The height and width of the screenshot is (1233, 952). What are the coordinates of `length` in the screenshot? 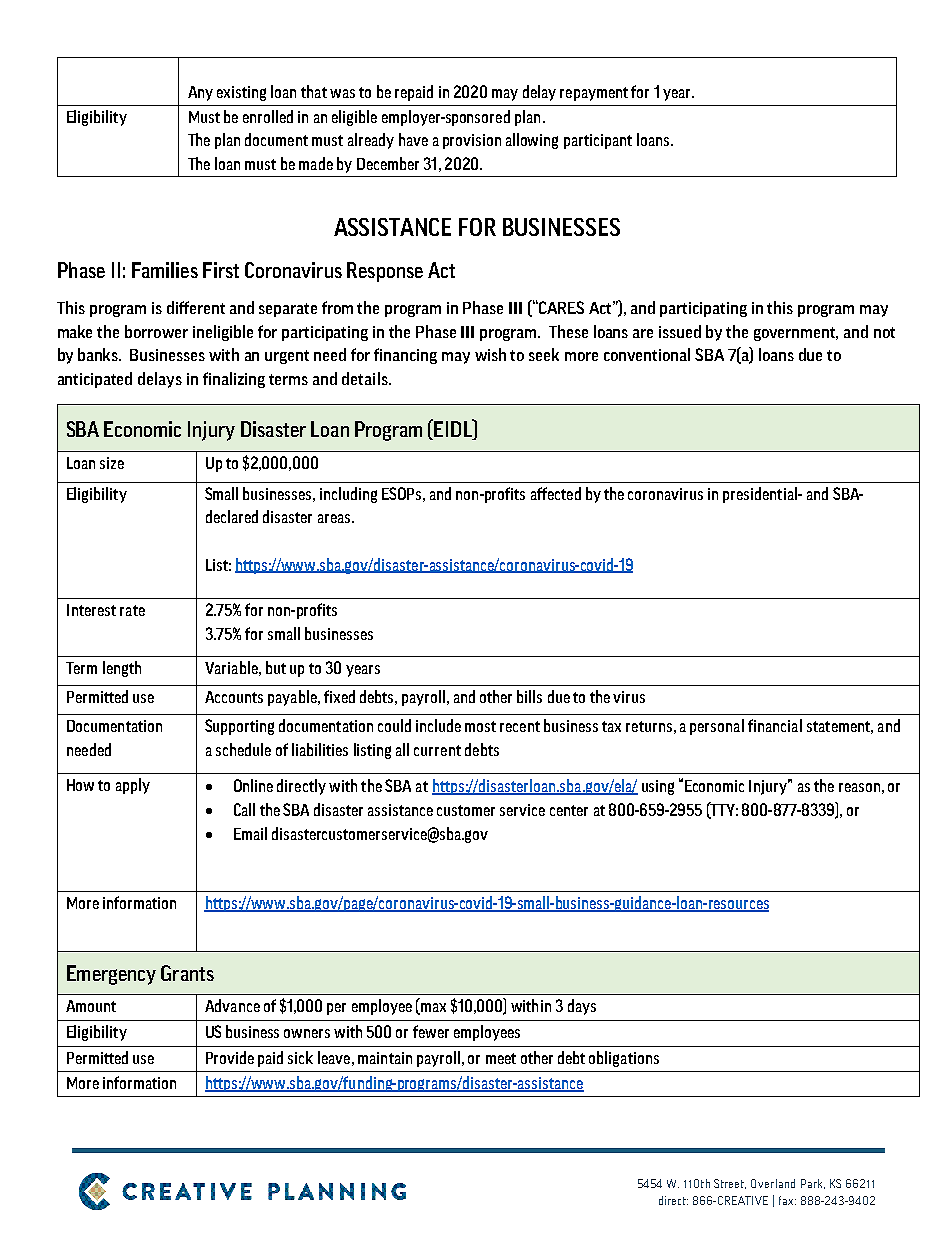 It's located at (122, 669).
